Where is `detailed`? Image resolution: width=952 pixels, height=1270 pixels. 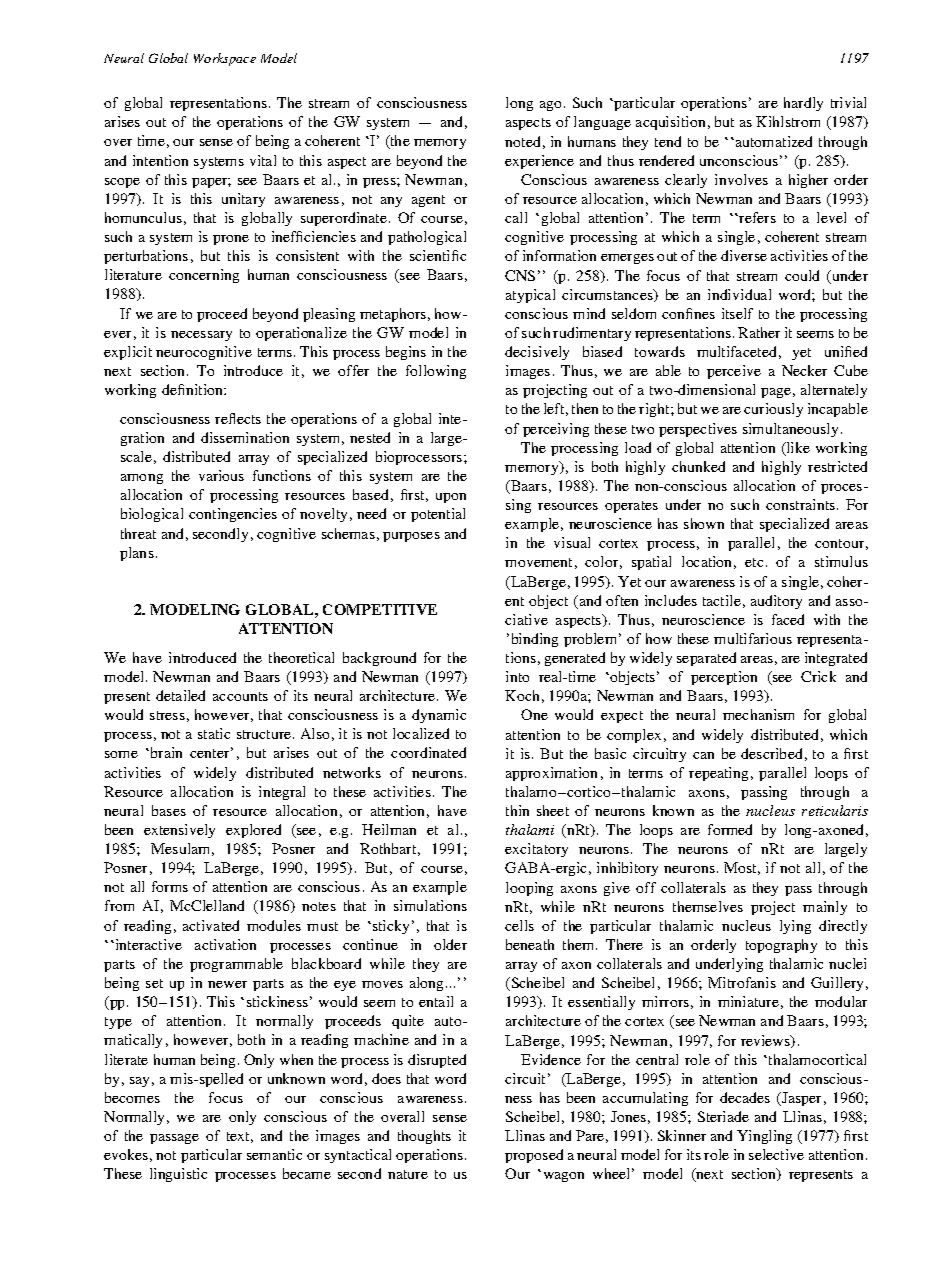
detailed is located at coordinates (180, 695).
